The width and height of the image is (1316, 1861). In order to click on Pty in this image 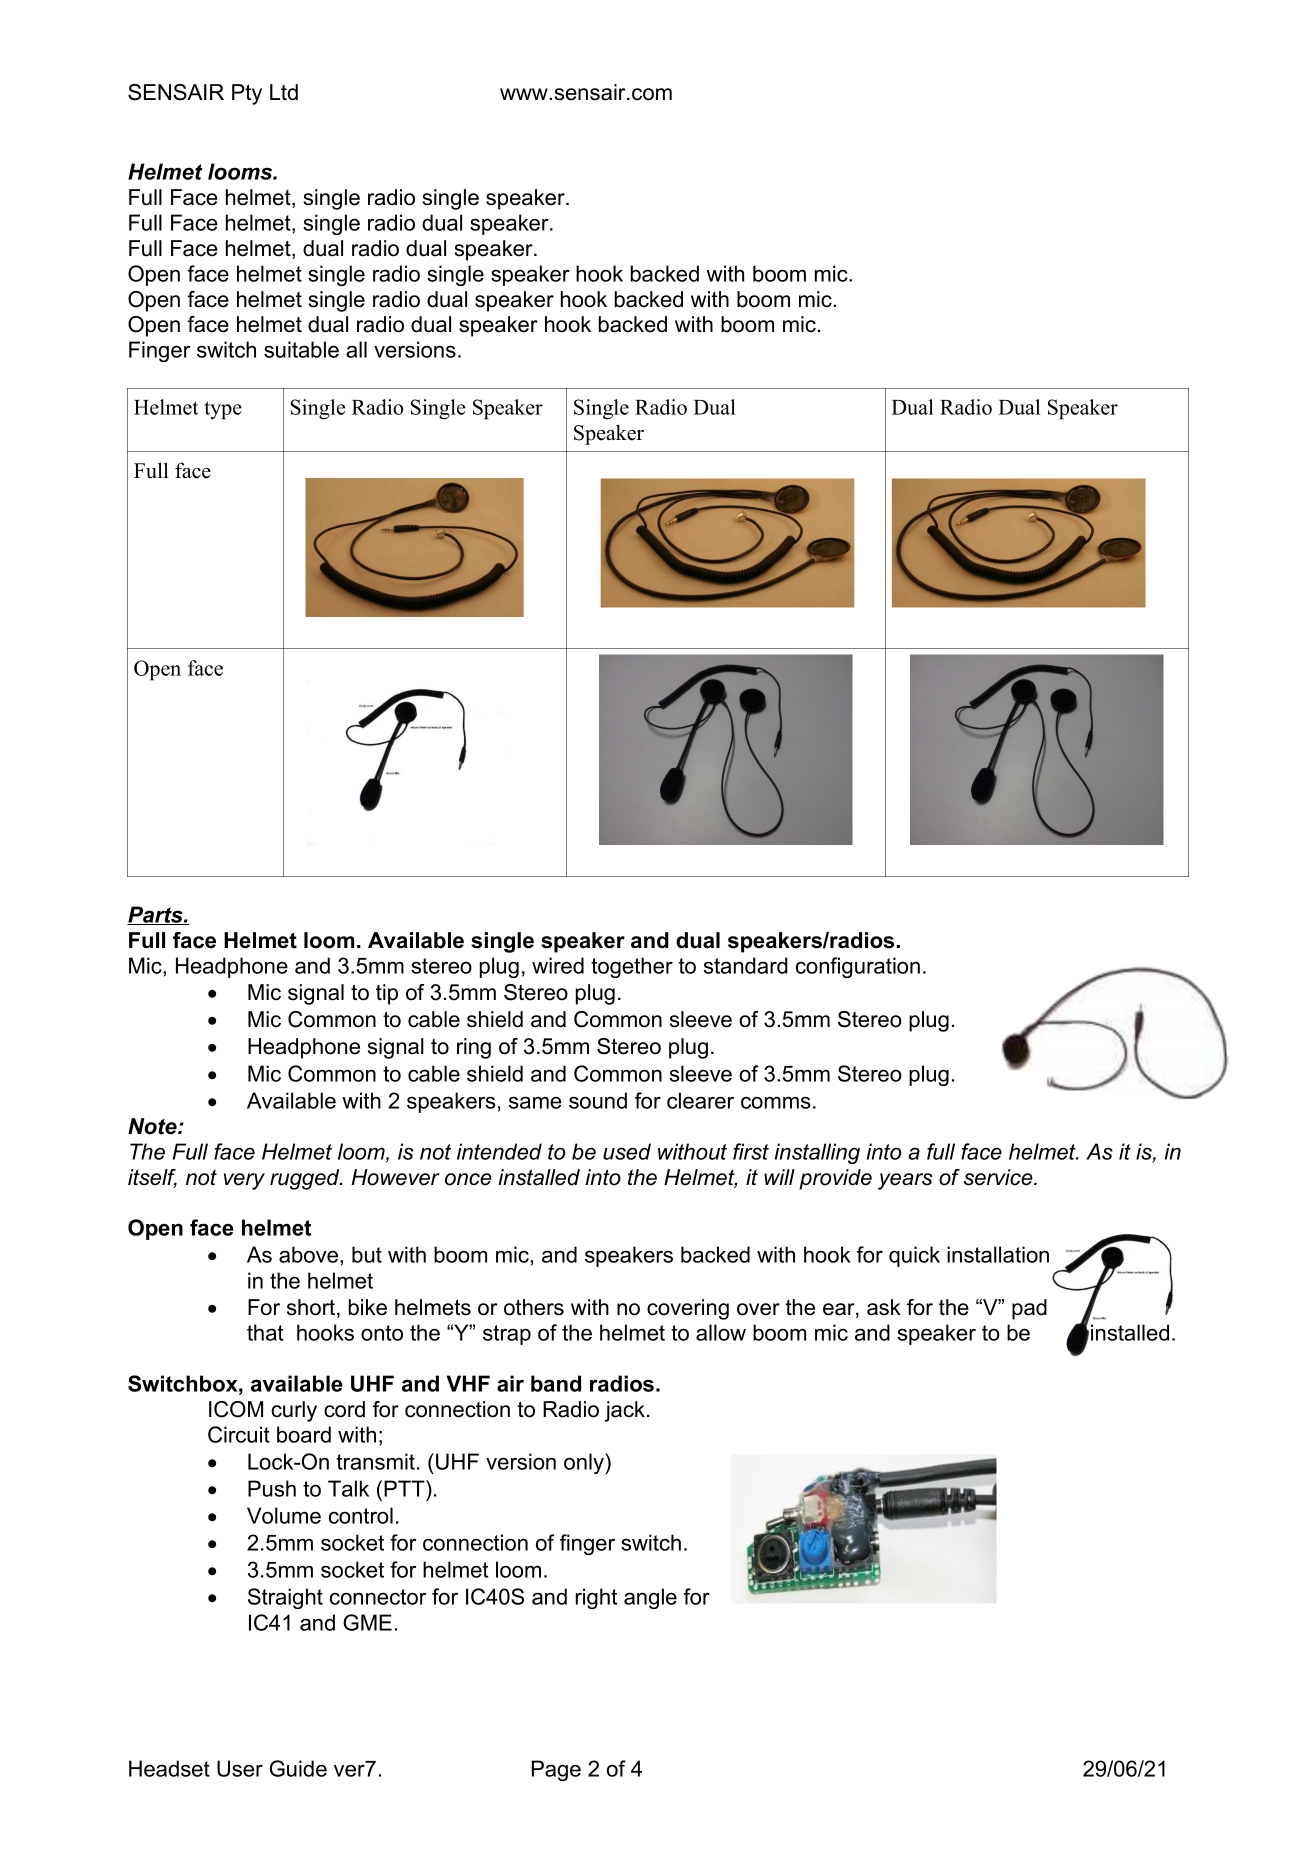, I will do `click(247, 94)`.
